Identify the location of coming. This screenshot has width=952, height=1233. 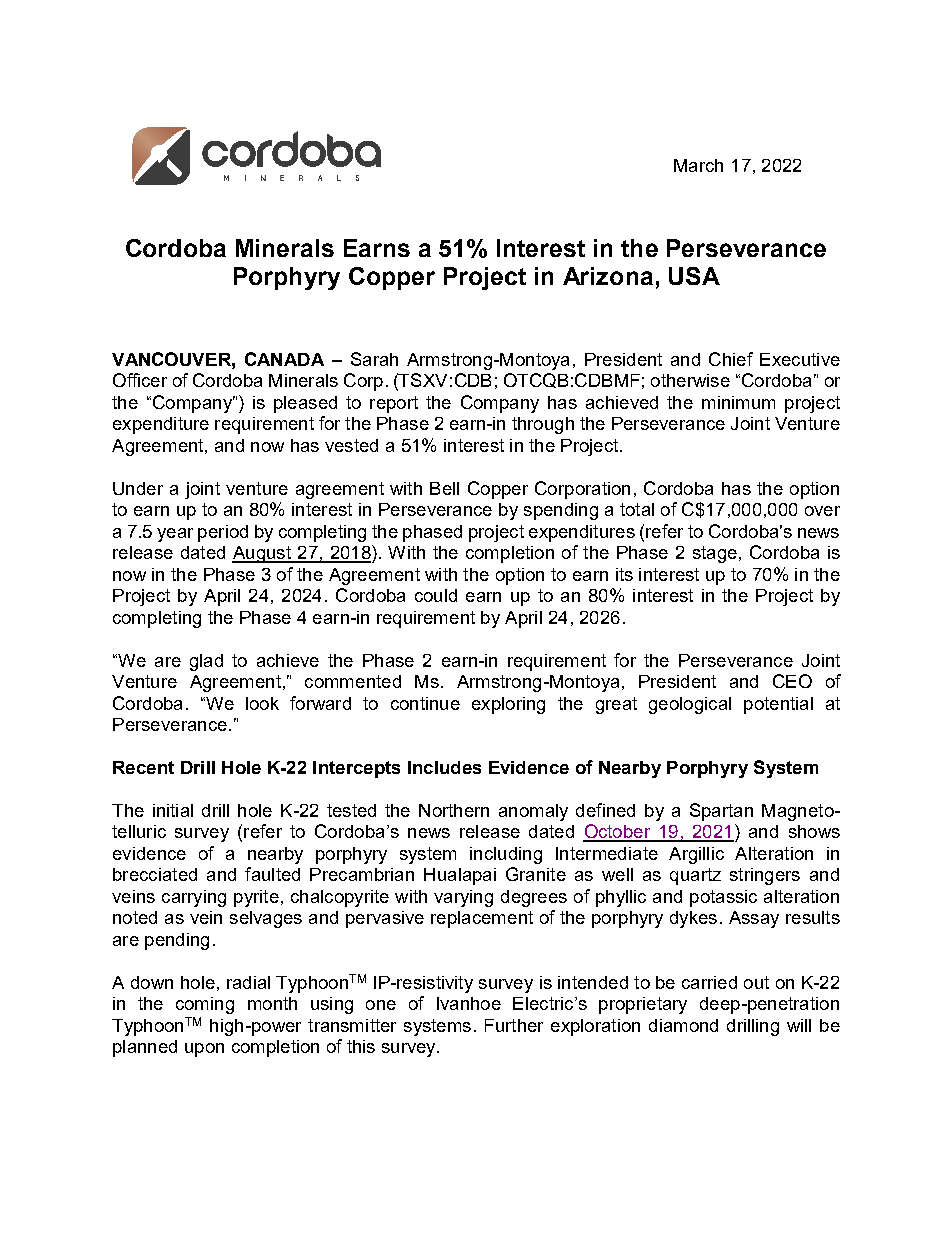
(205, 1005).
